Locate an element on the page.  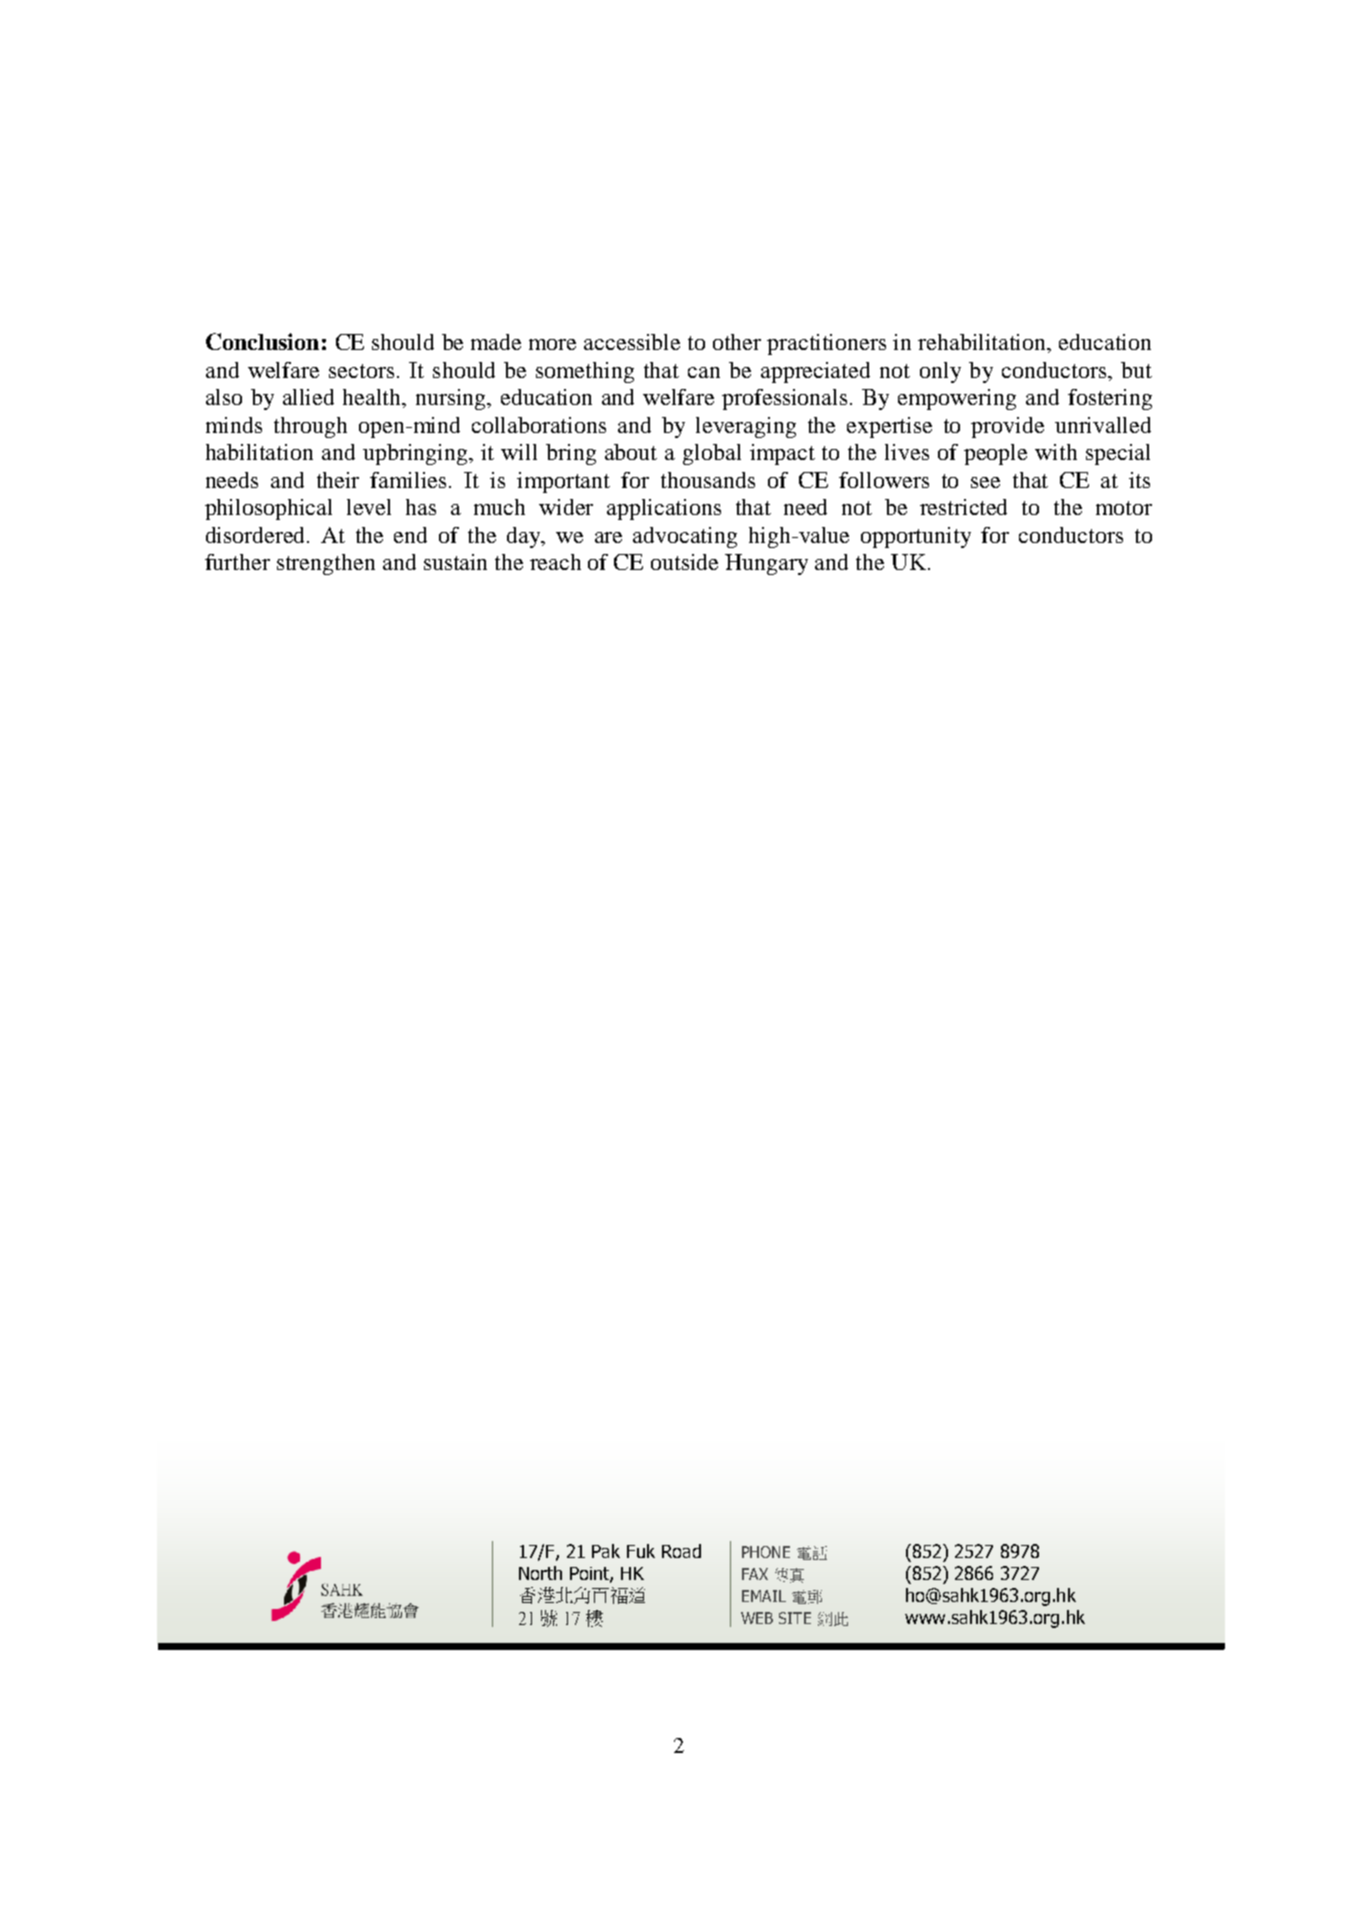
opportunity is located at coordinates (916, 537).
